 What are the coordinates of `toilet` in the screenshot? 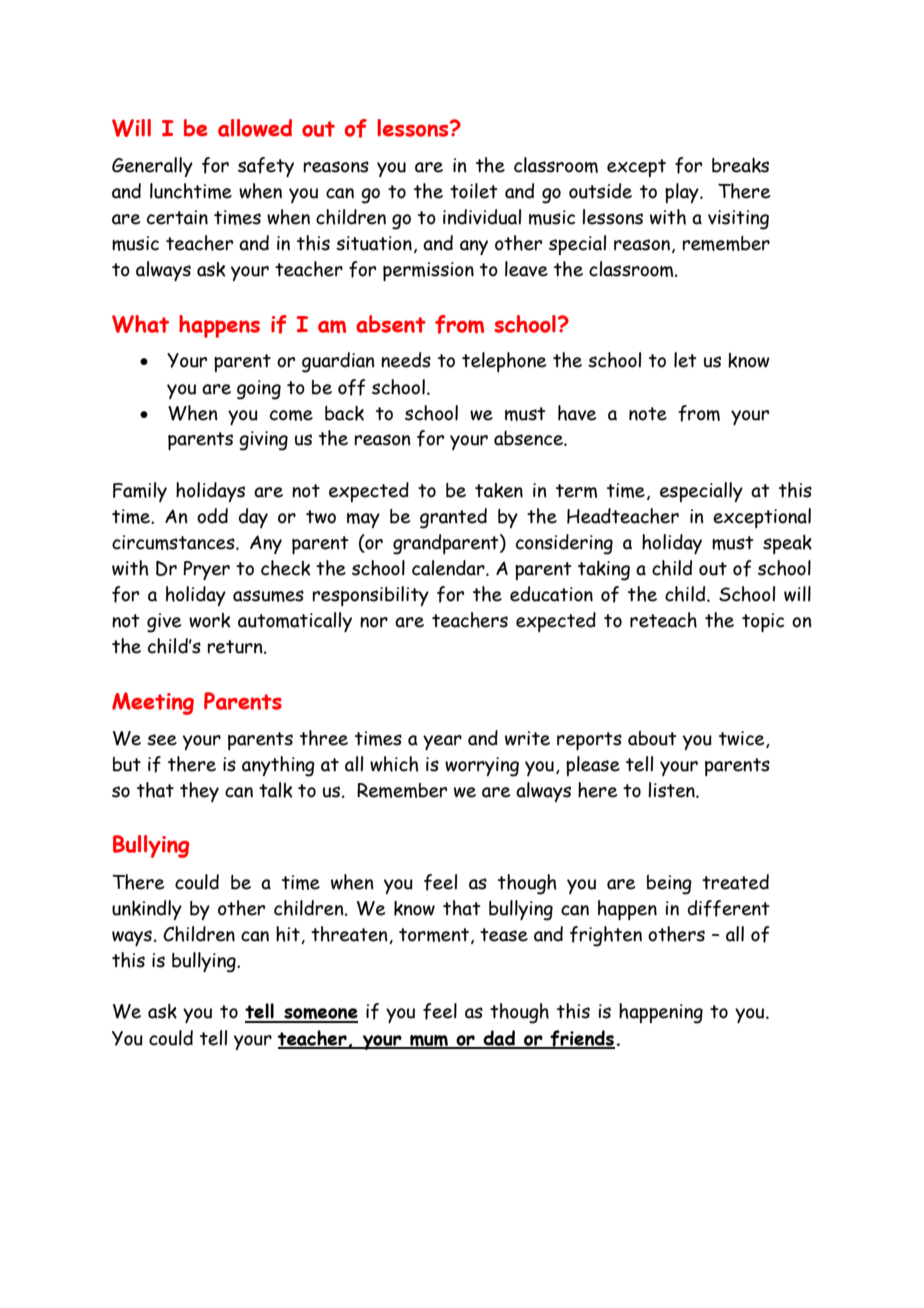 It's located at (474, 191).
